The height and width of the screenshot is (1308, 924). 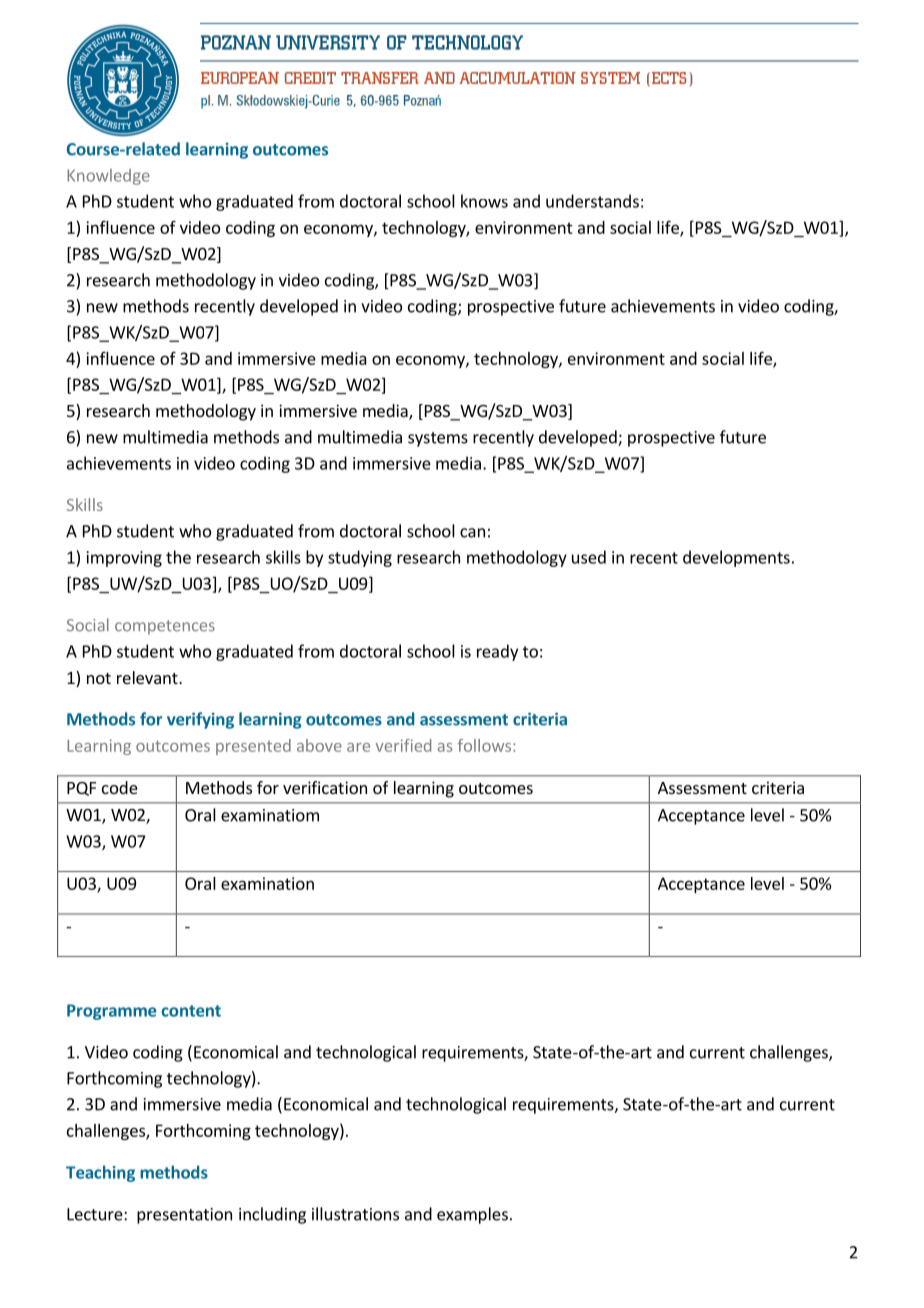 What do you see at coordinates (267, 883) in the screenshot?
I see `examination` at bounding box center [267, 883].
